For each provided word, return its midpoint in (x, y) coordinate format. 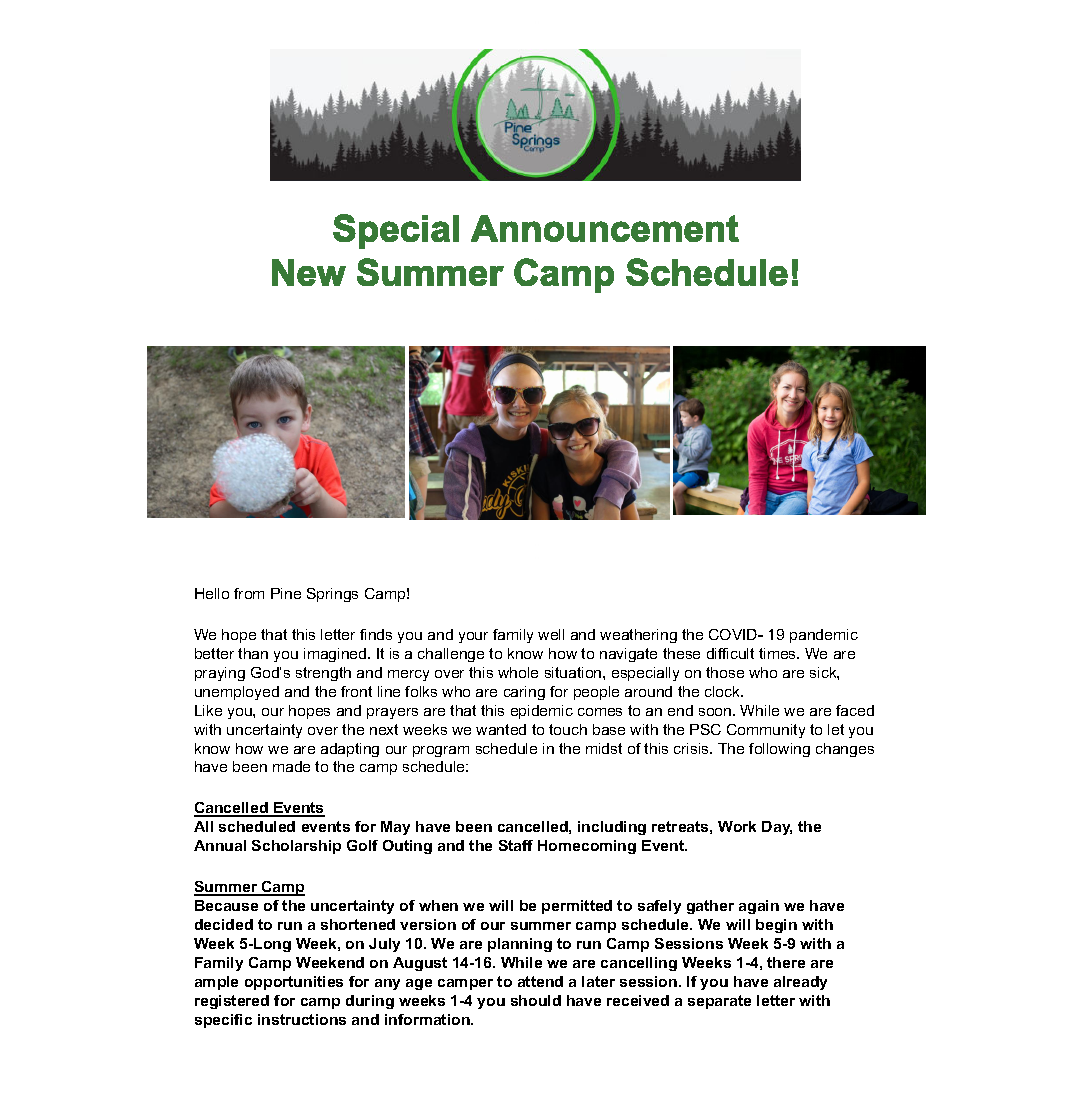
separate (719, 1002)
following (779, 750)
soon (716, 712)
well (551, 634)
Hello (212, 593)
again (759, 907)
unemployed (237, 693)
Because (226, 905)
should (536, 1000)
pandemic (824, 636)
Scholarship (296, 847)
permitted (577, 907)
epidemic (542, 712)
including (612, 828)
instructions (302, 1019)
